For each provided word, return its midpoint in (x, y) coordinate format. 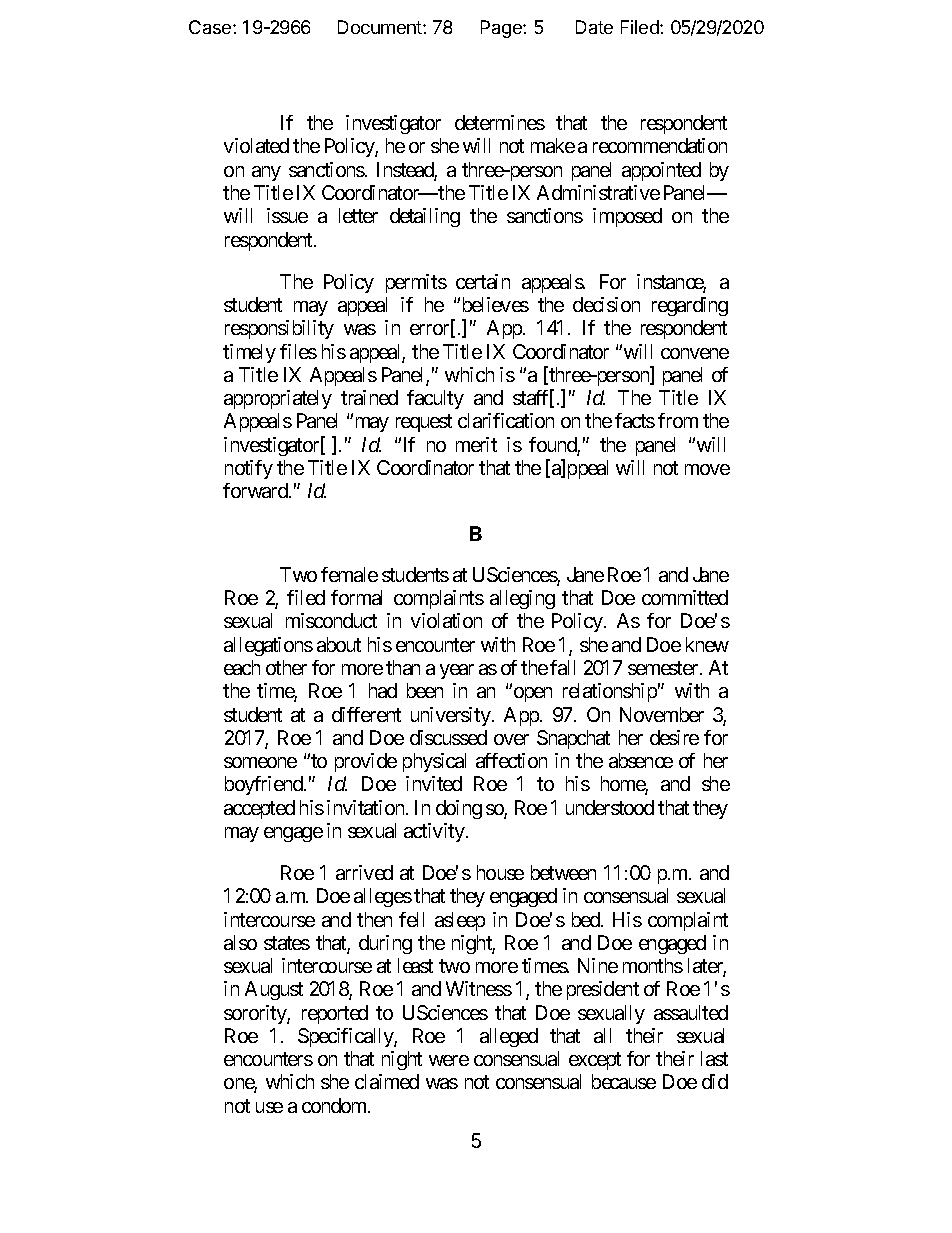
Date (594, 27)
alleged (509, 1037)
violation (446, 620)
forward (256, 490)
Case (211, 27)
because (624, 1081)
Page (502, 29)
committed (685, 597)
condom (335, 1105)
